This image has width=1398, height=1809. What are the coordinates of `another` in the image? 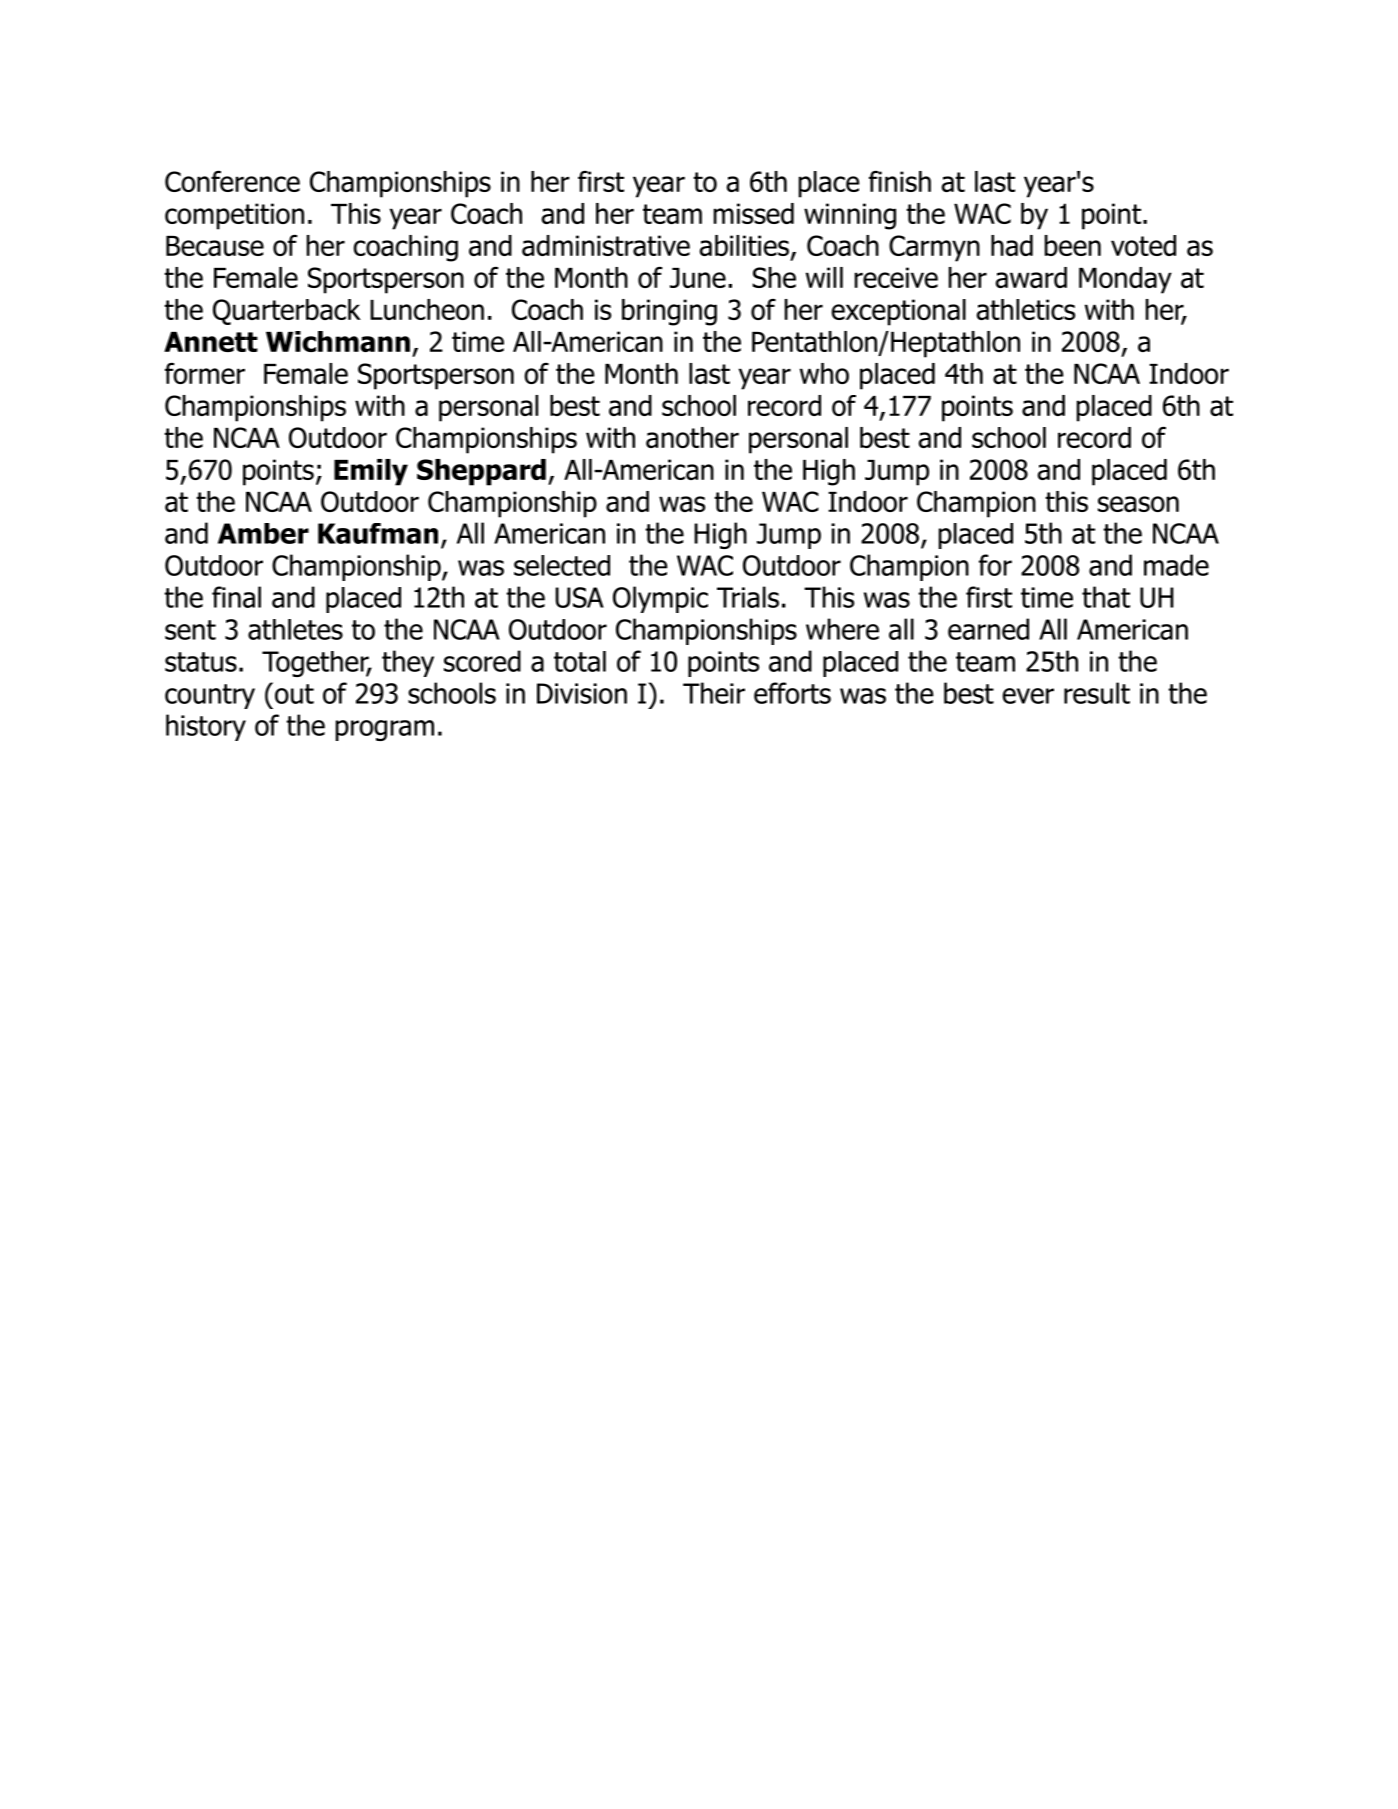 It's located at (692, 437).
